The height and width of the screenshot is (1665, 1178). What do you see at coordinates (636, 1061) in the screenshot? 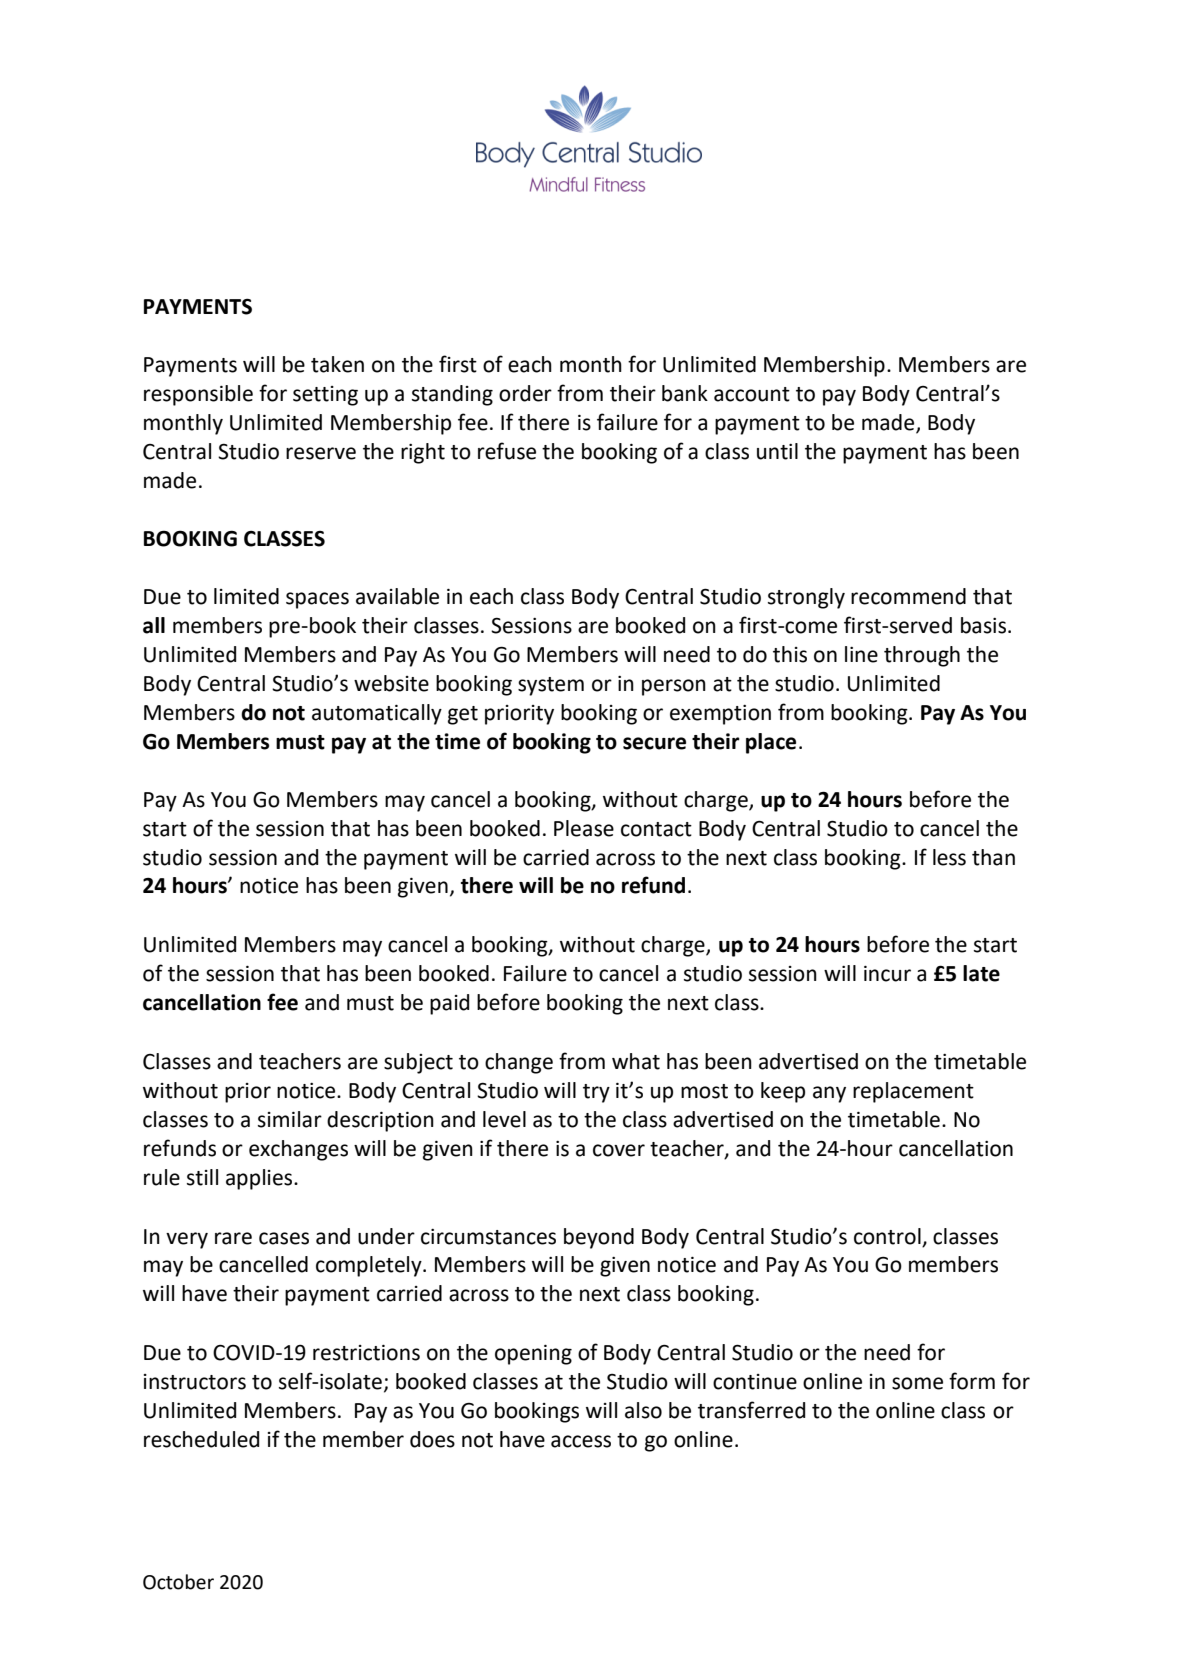
I see `what` at bounding box center [636, 1061].
